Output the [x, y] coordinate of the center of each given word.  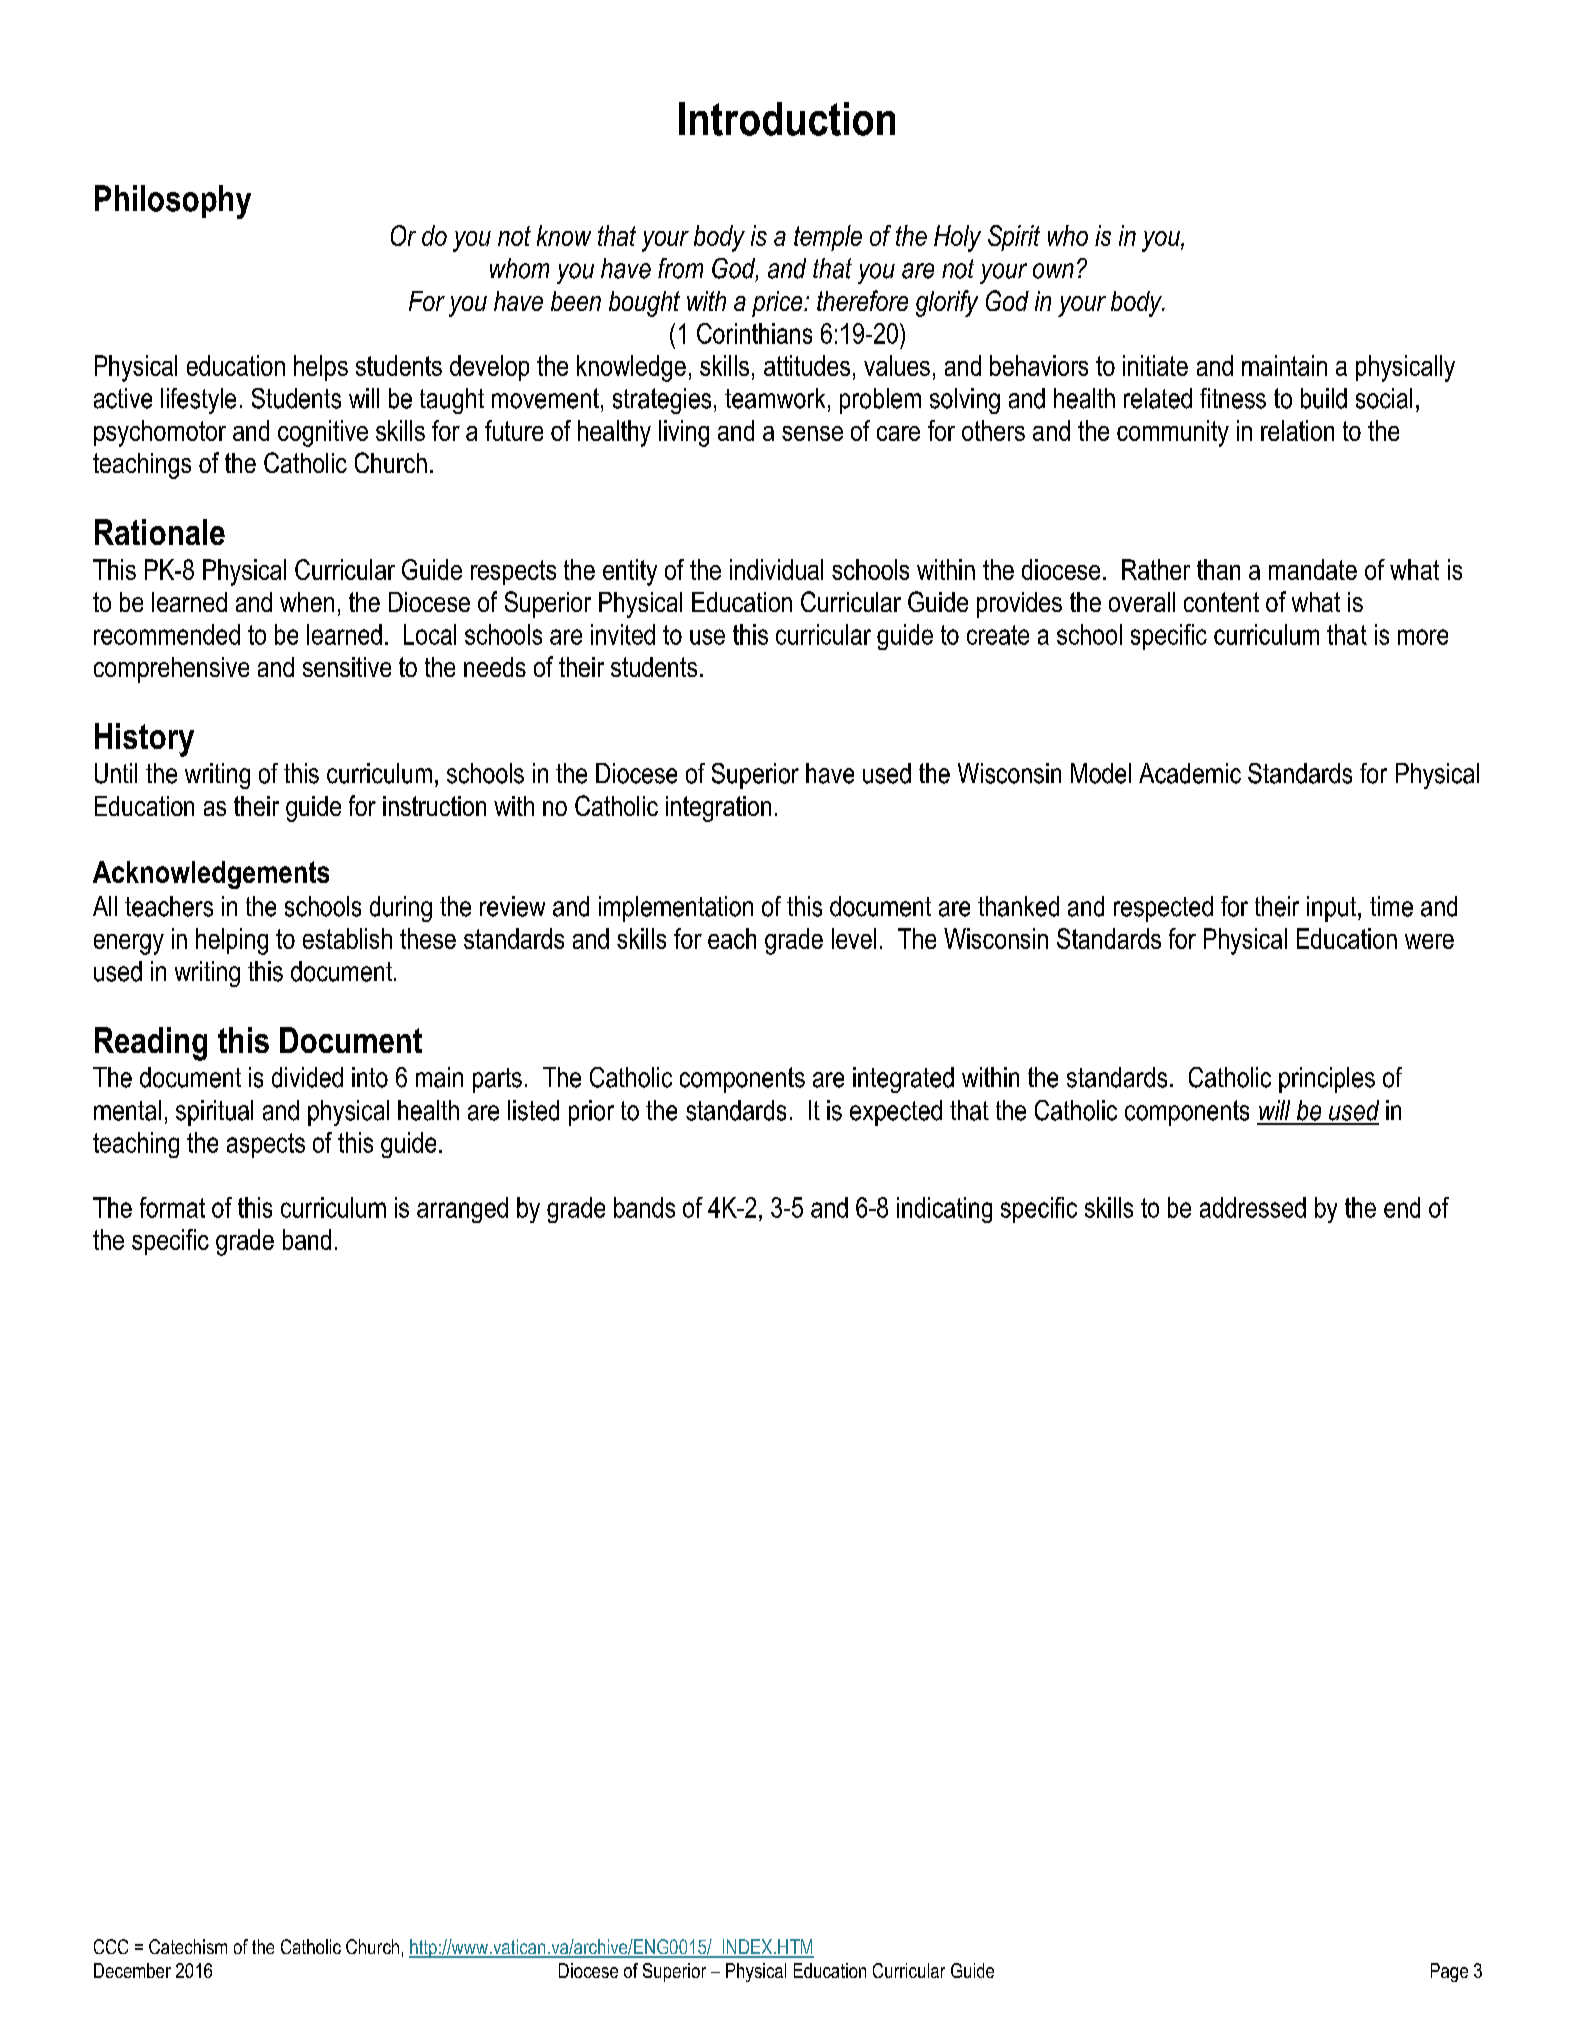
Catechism [188, 1946]
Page [1449, 1972]
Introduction [787, 119]
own [1053, 271]
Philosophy [173, 202]
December [132, 1970]
